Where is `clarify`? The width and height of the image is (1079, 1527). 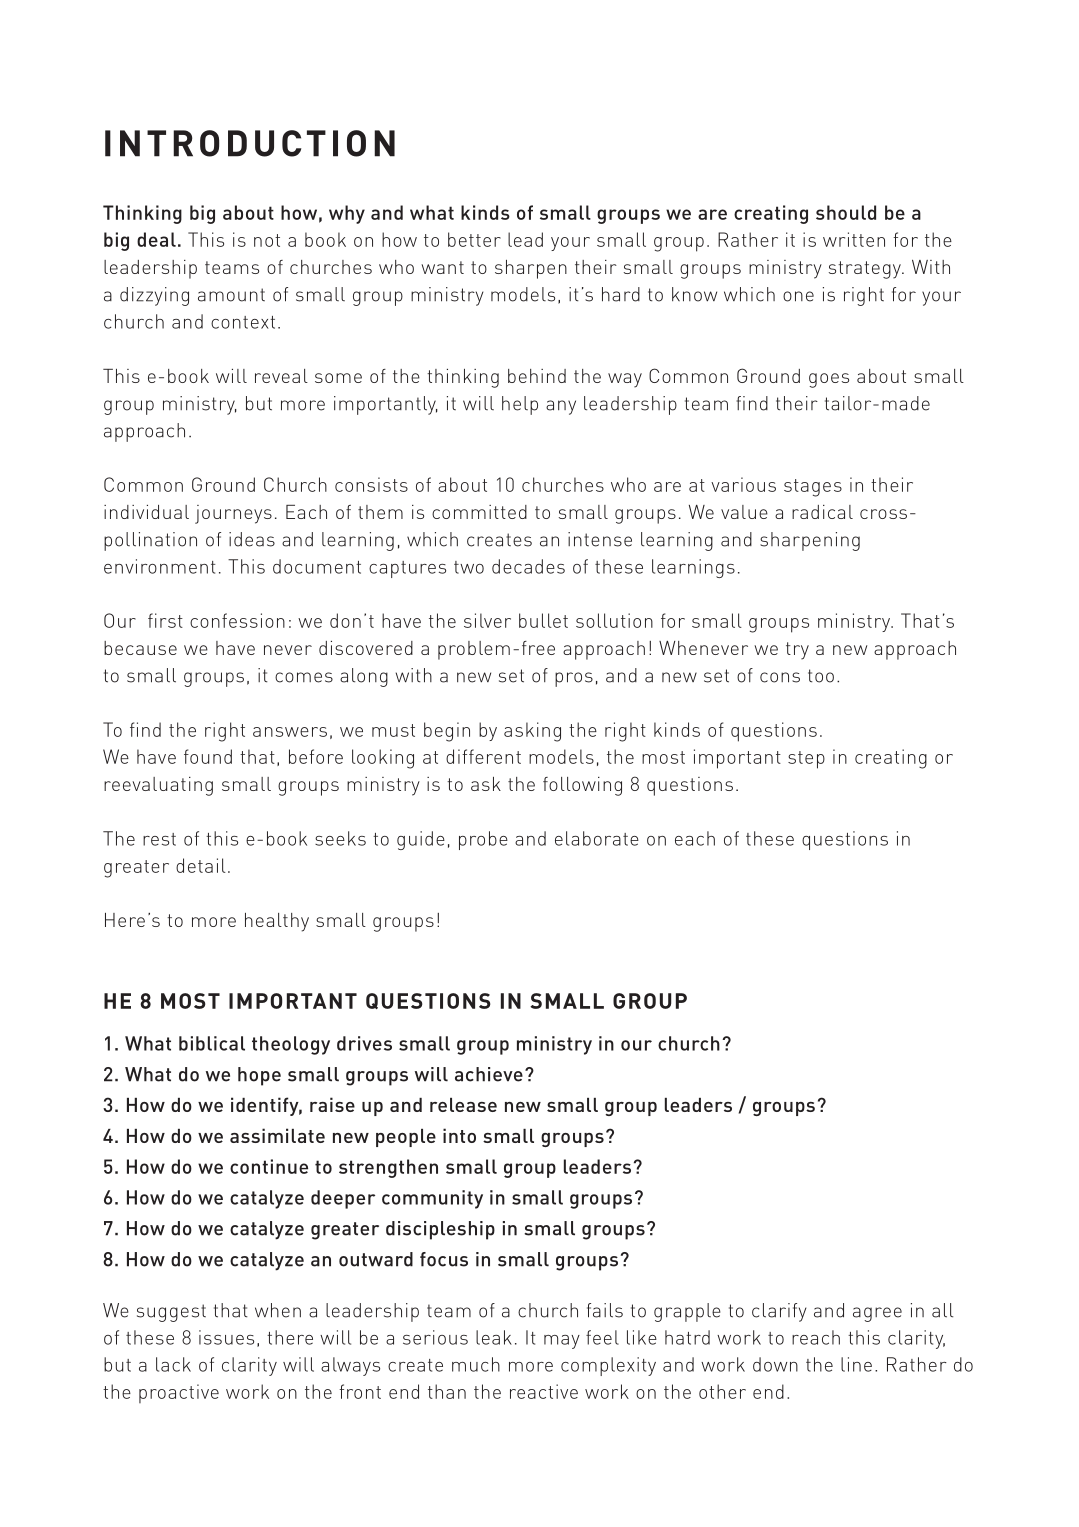
clarify is located at coordinates (779, 1312).
